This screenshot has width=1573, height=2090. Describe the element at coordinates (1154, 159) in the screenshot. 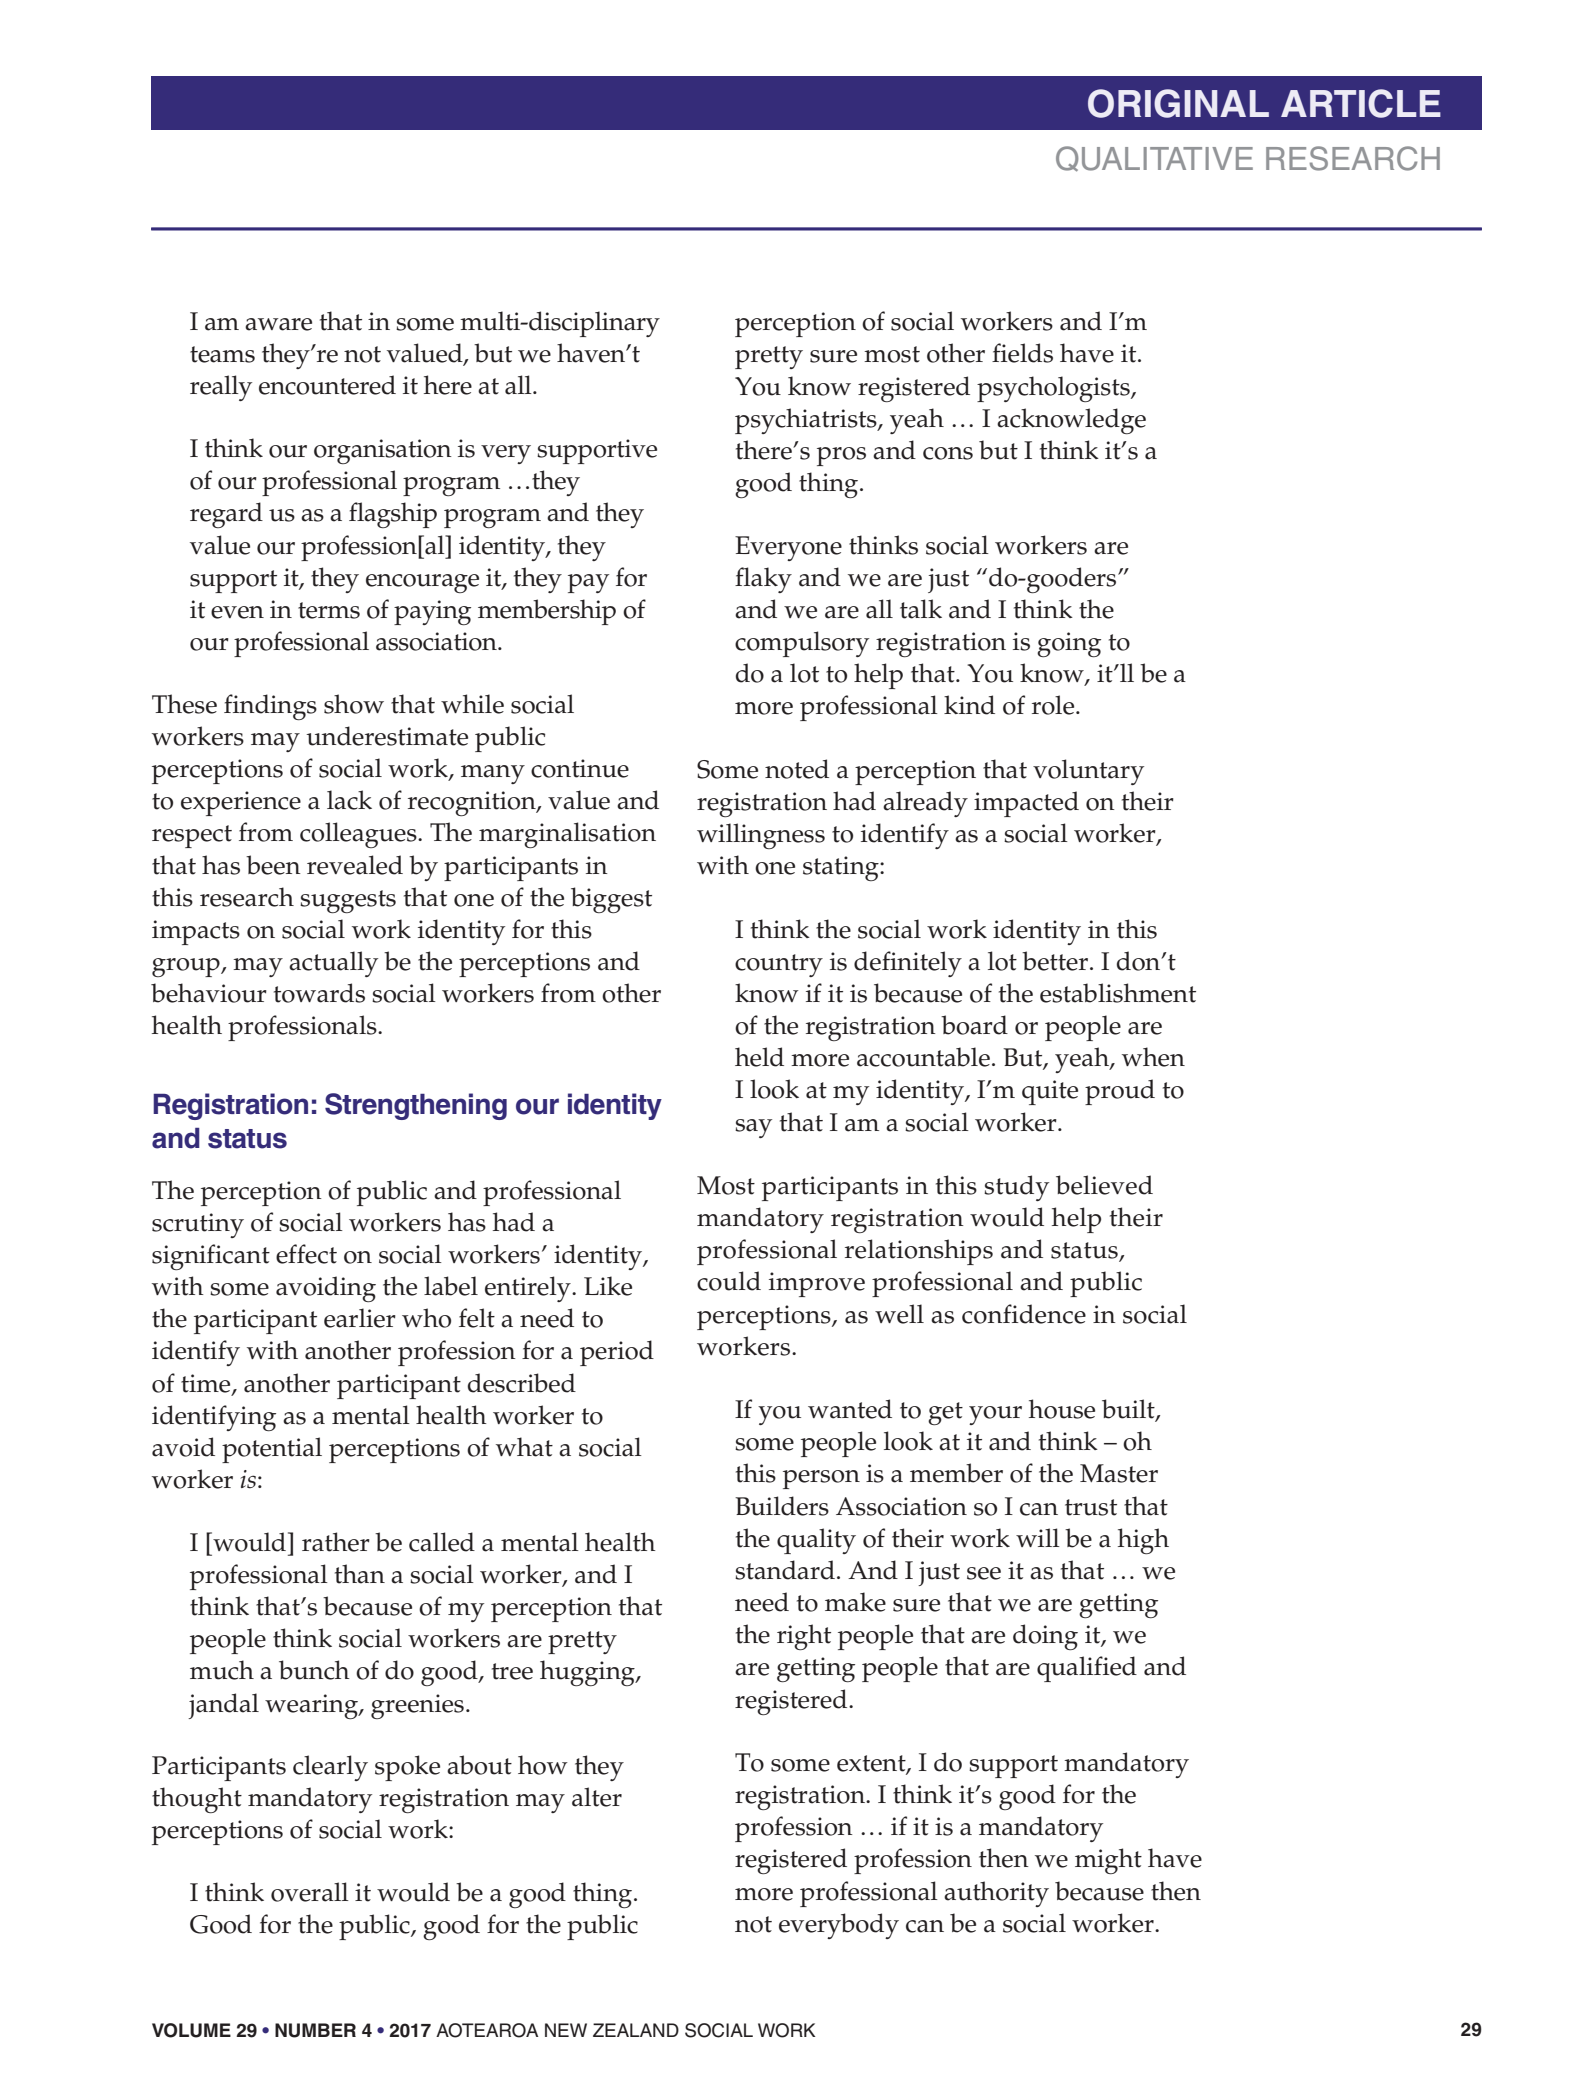

I see `QUALITATIVE` at that location.
